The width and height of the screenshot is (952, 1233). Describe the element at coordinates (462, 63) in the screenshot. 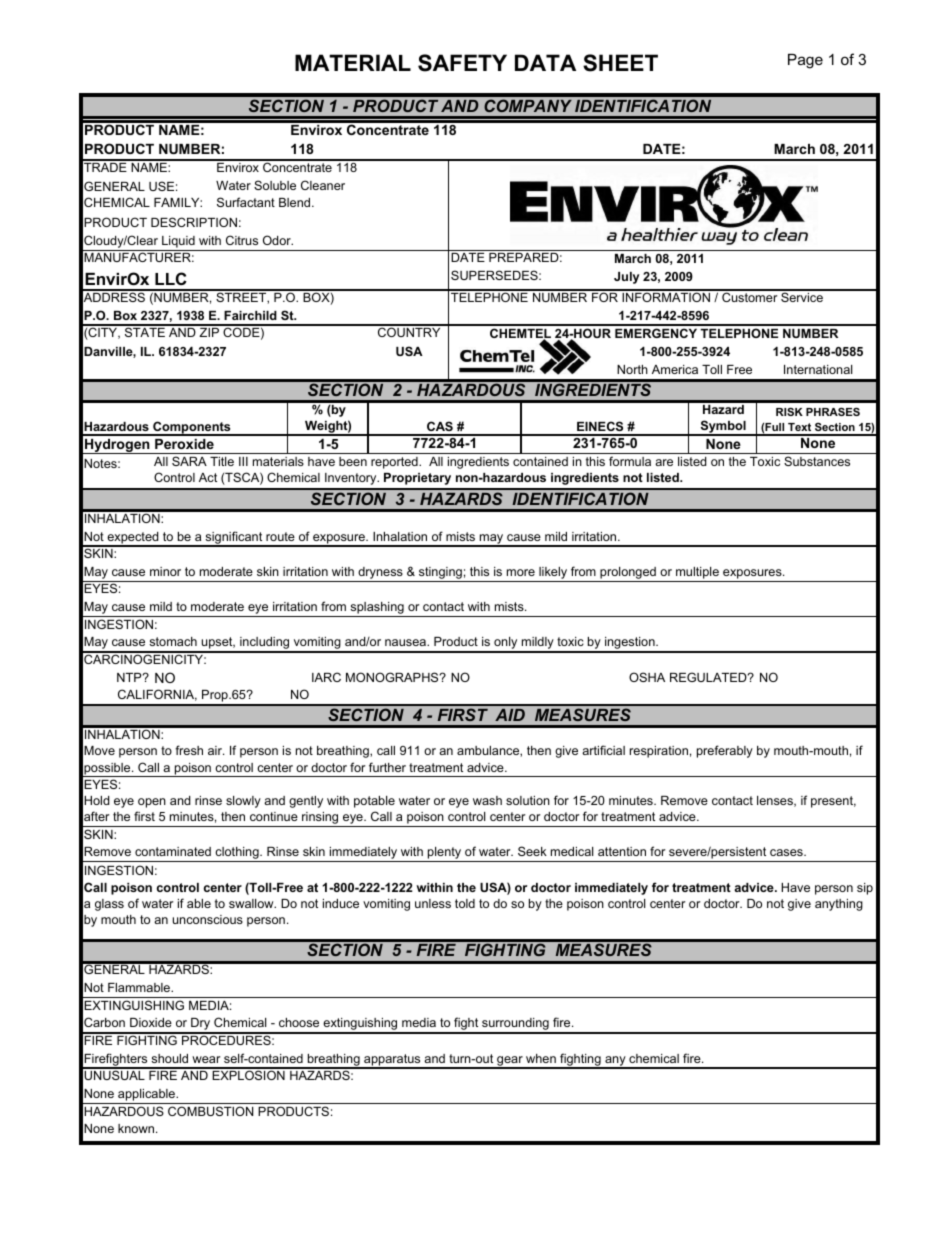

I see `SAFETY` at that location.
